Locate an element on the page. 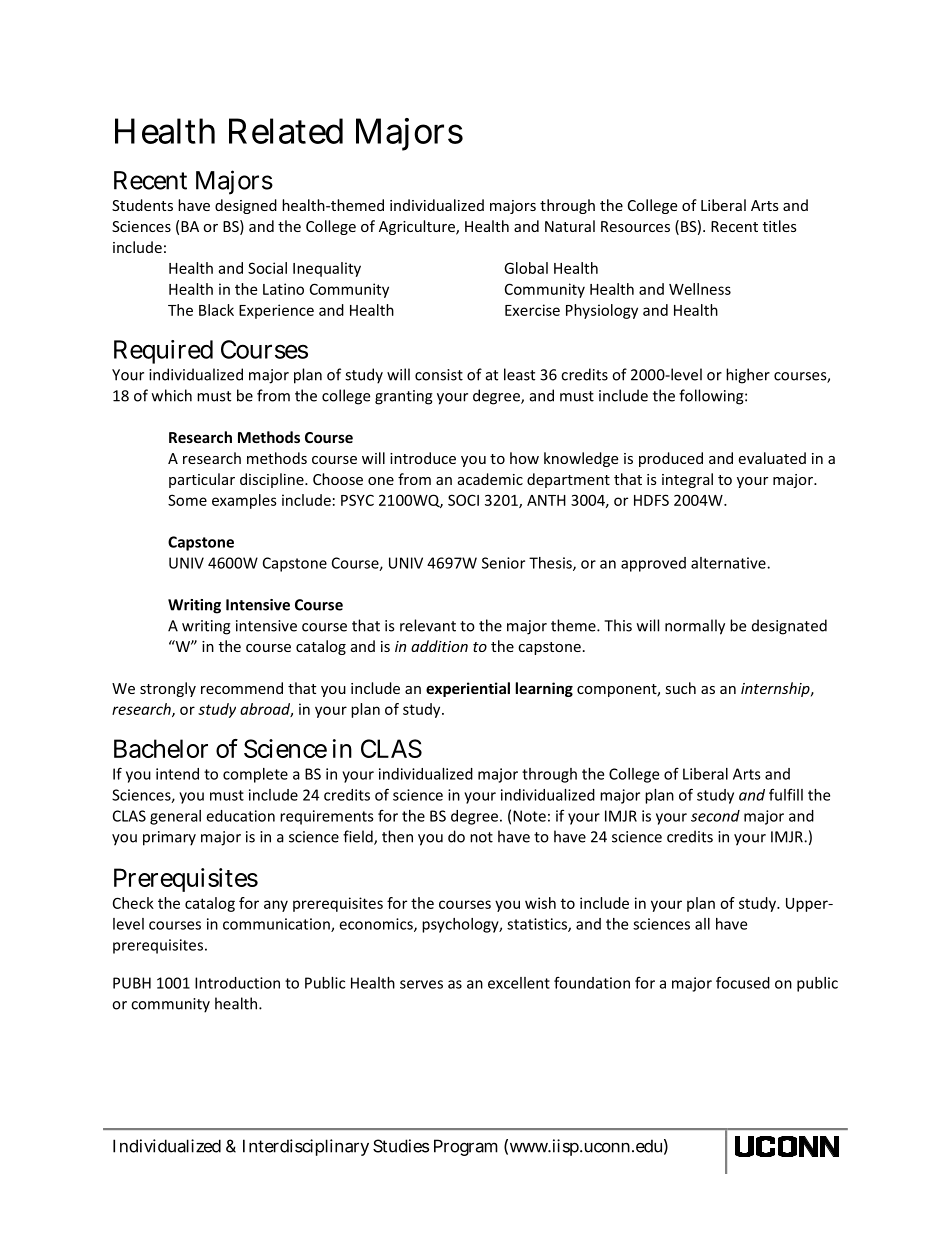 This image has height=1233, width=952. focused is located at coordinates (743, 982).
